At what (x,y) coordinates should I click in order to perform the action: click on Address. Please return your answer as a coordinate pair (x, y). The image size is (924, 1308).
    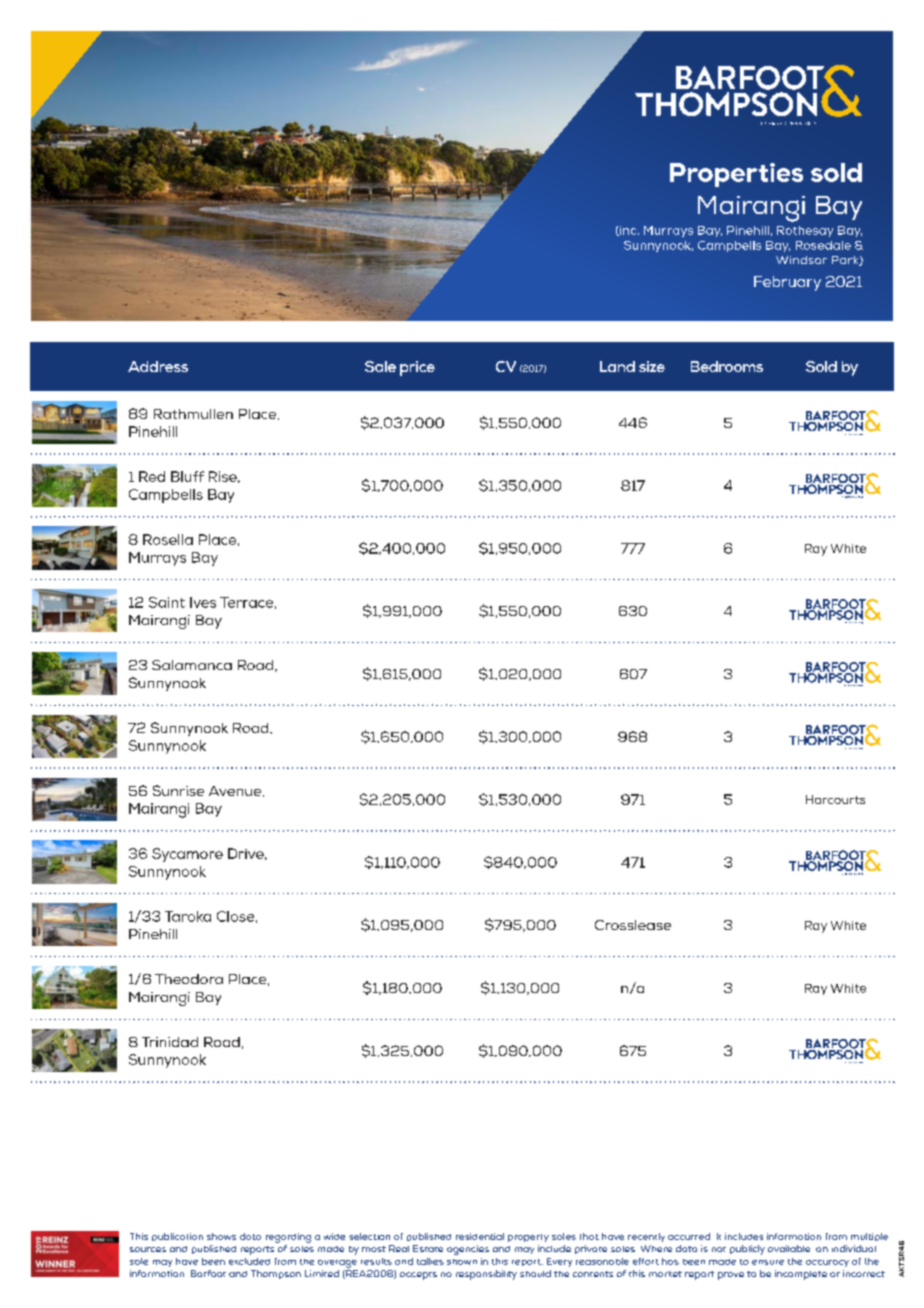
    Looking at the image, I should click on (158, 366).
